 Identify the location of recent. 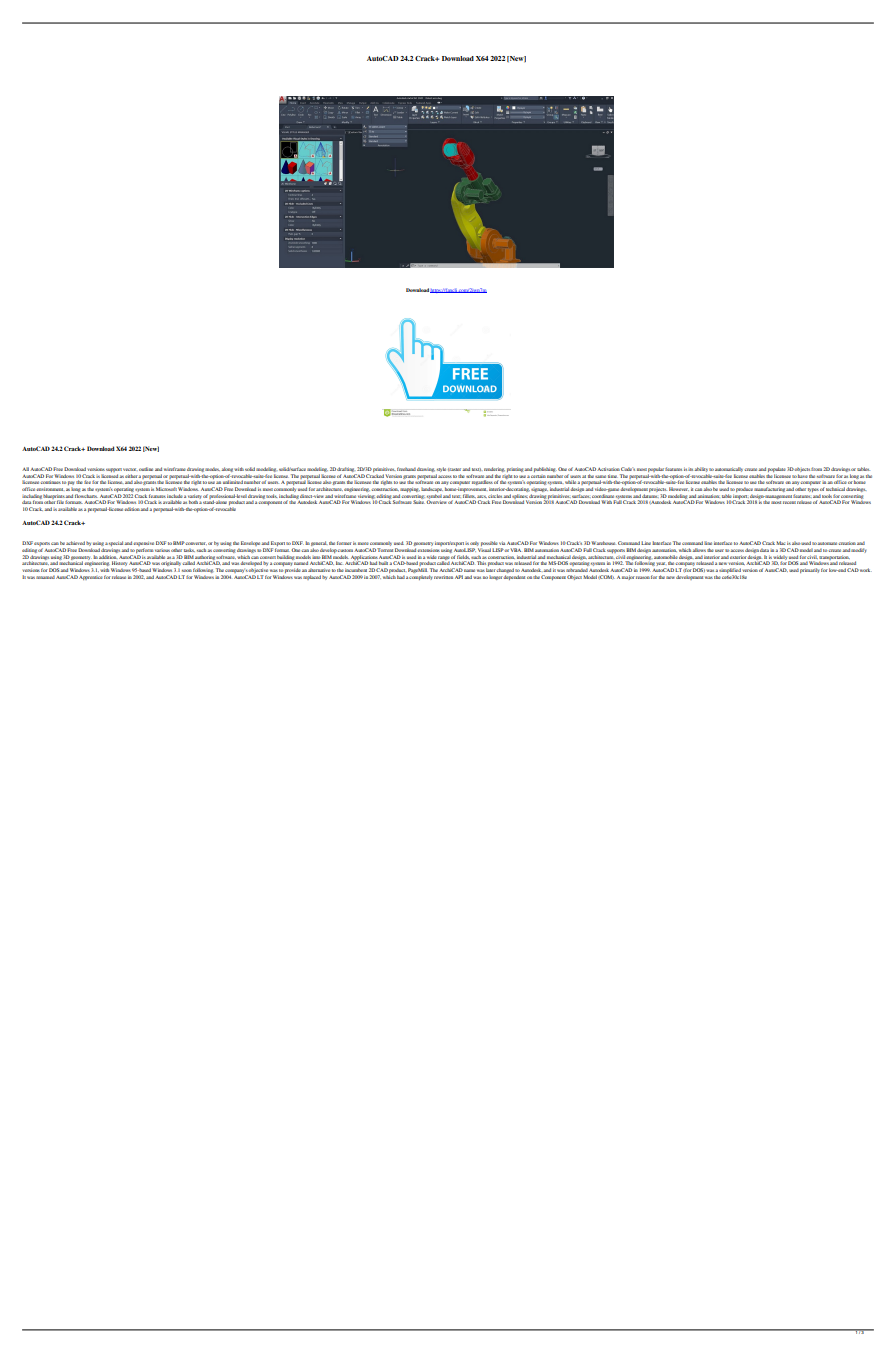
(789, 502).
